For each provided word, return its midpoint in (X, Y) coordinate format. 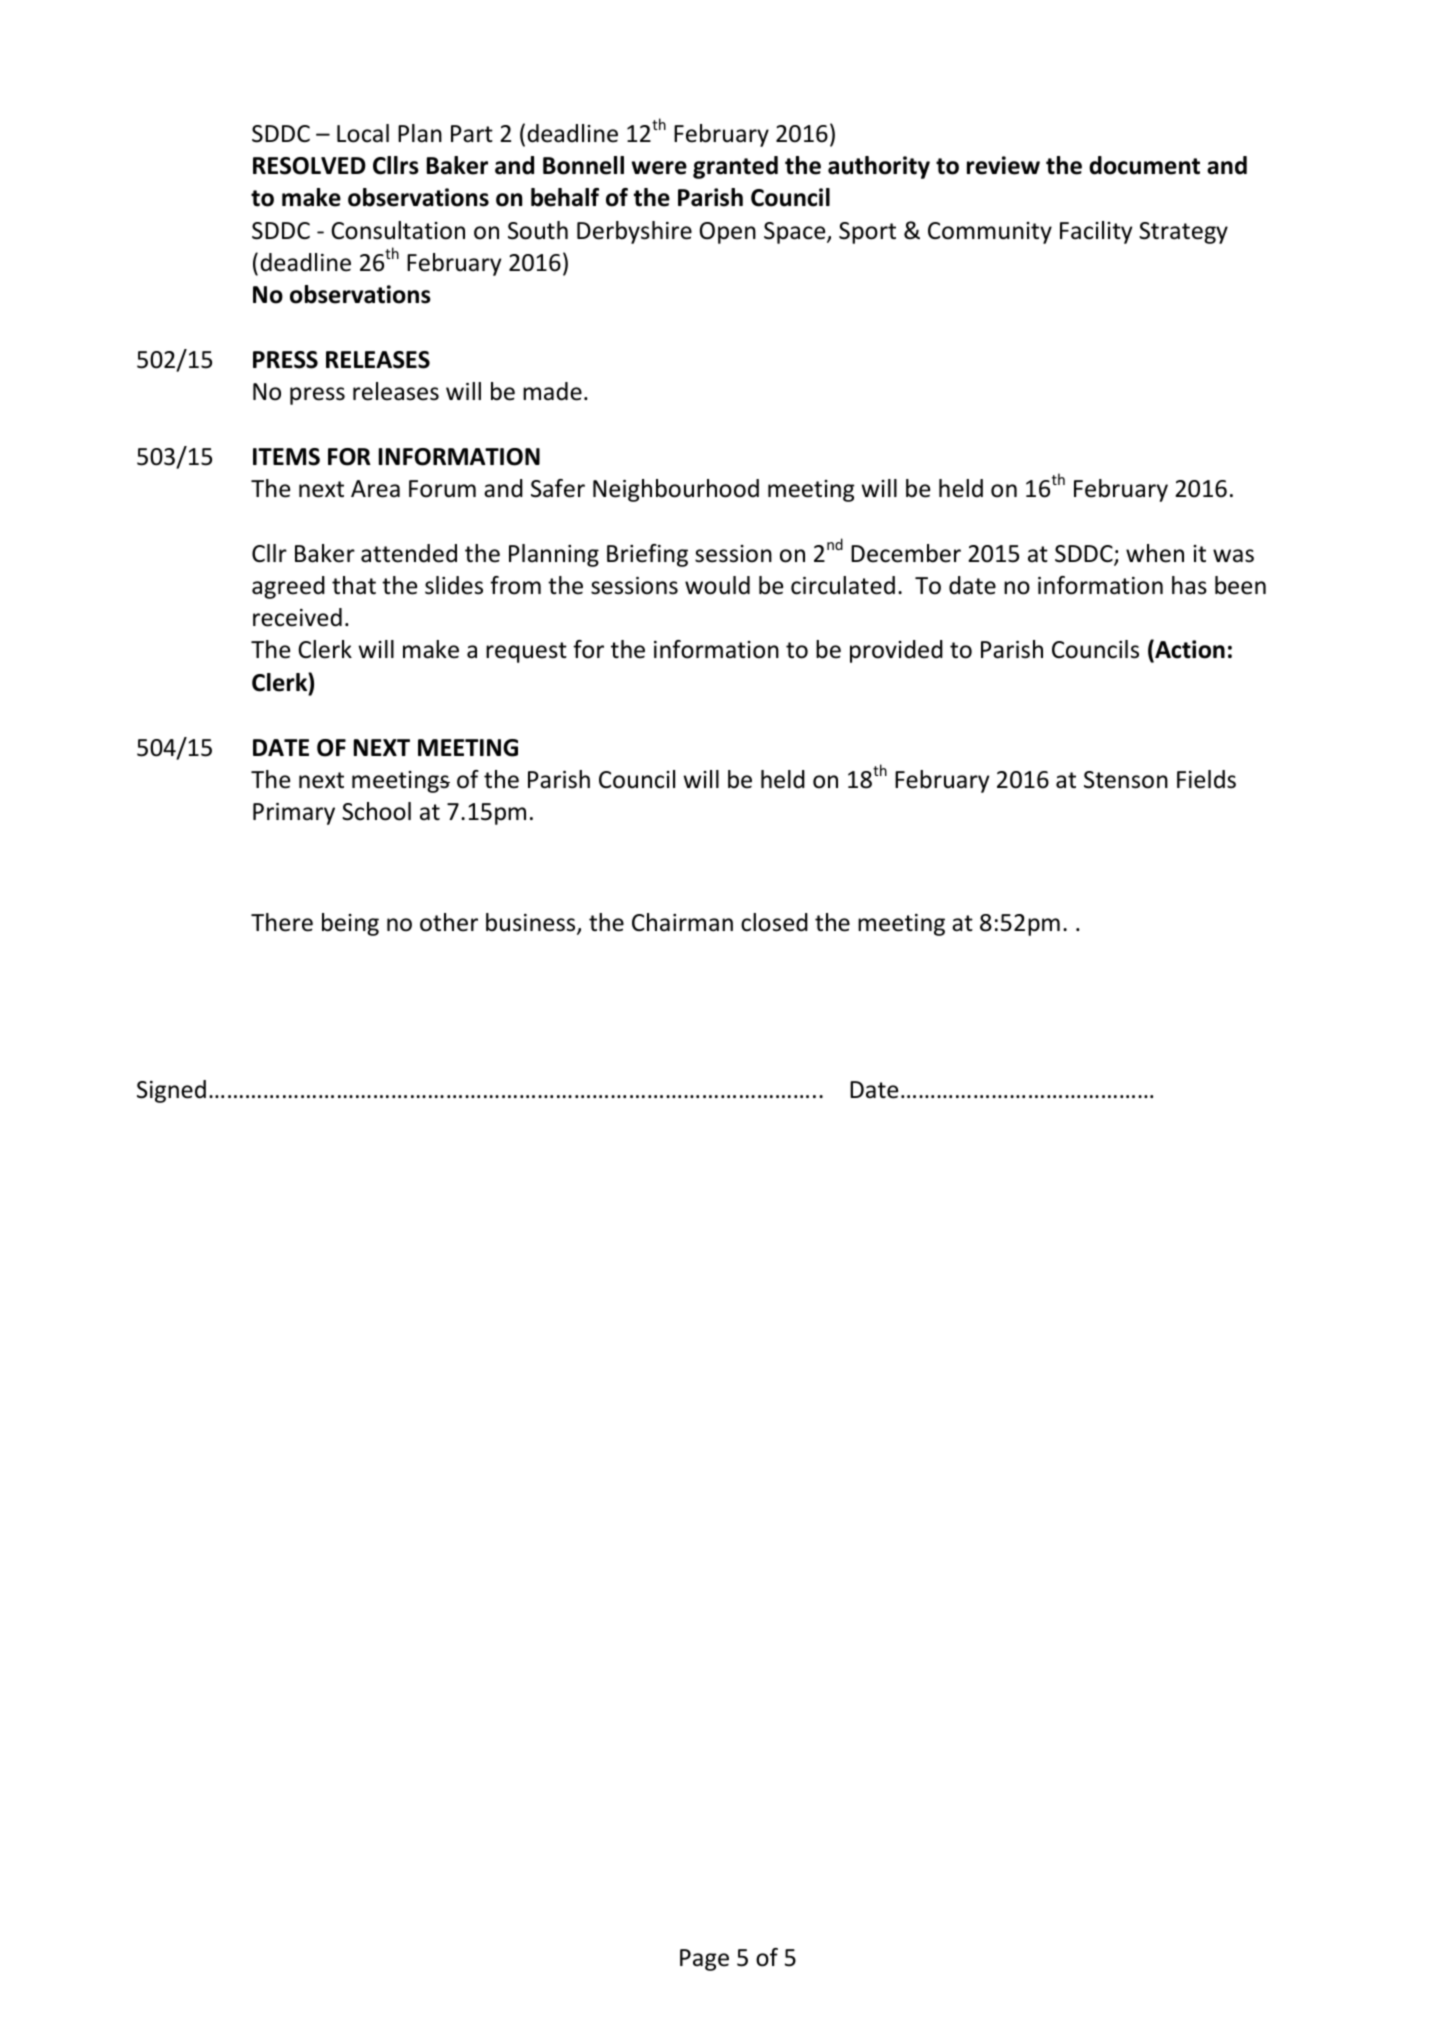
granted (735, 167)
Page (704, 1960)
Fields (1206, 779)
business (532, 923)
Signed (171, 1091)
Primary (294, 814)
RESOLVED (309, 166)
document (1144, 165)
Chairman (682, 922)
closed (774, 922)
